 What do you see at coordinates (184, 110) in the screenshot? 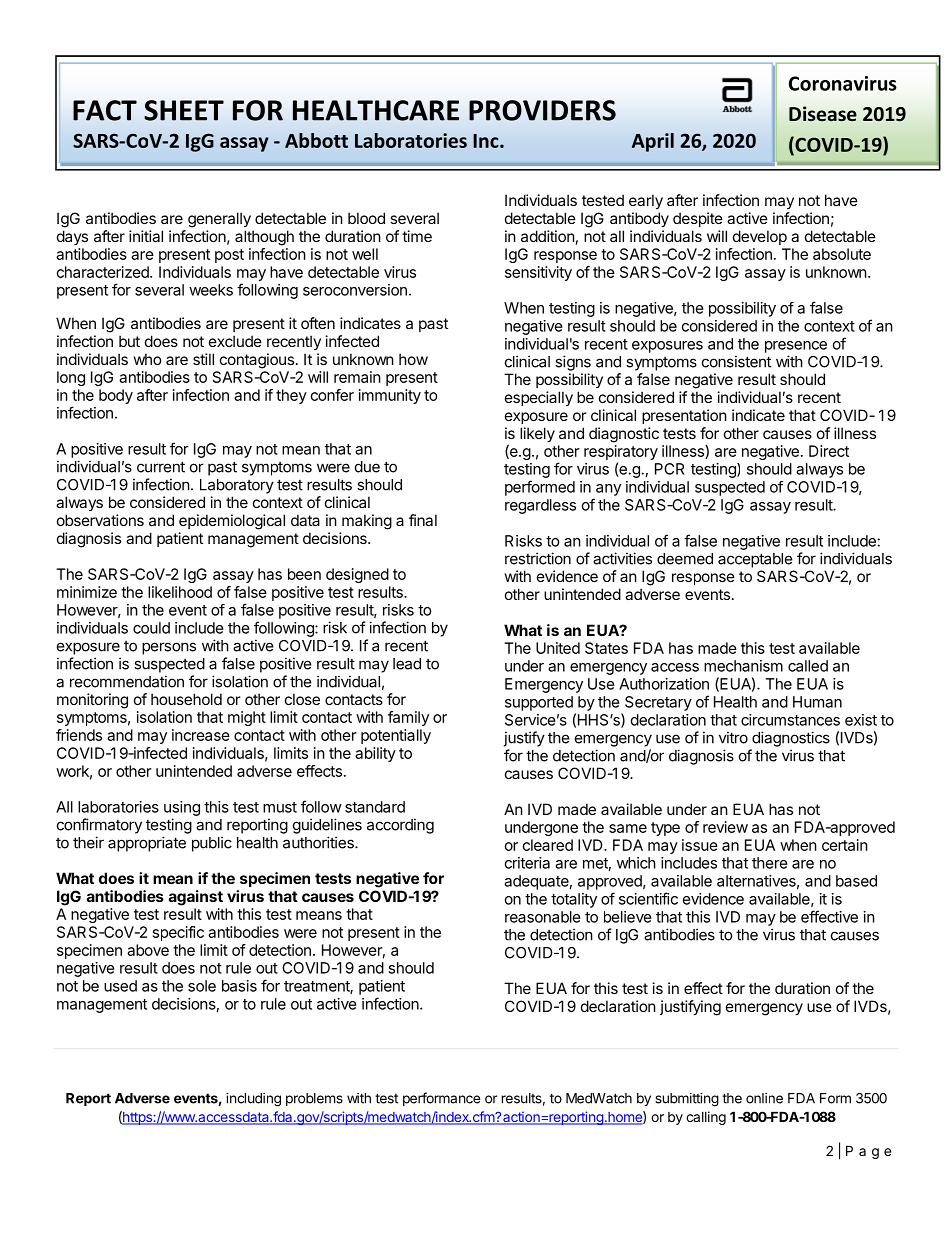
I see `SHEET` at bounding box center [184, 110].
